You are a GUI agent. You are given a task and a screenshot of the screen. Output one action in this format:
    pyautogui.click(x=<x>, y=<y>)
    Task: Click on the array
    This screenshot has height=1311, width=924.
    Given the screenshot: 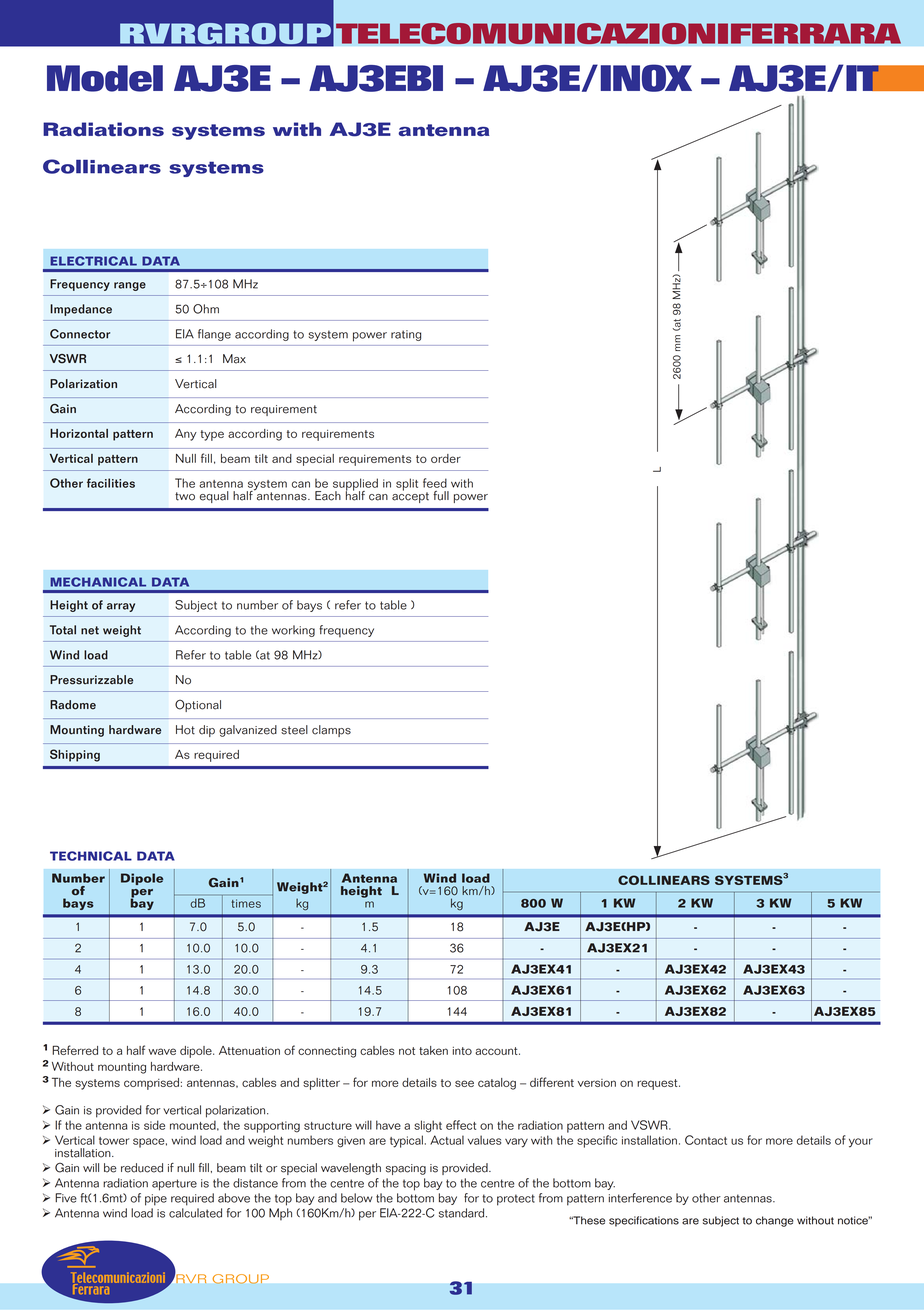 What is the action you would take?
    pyautogui.click(x=121, y=607)
